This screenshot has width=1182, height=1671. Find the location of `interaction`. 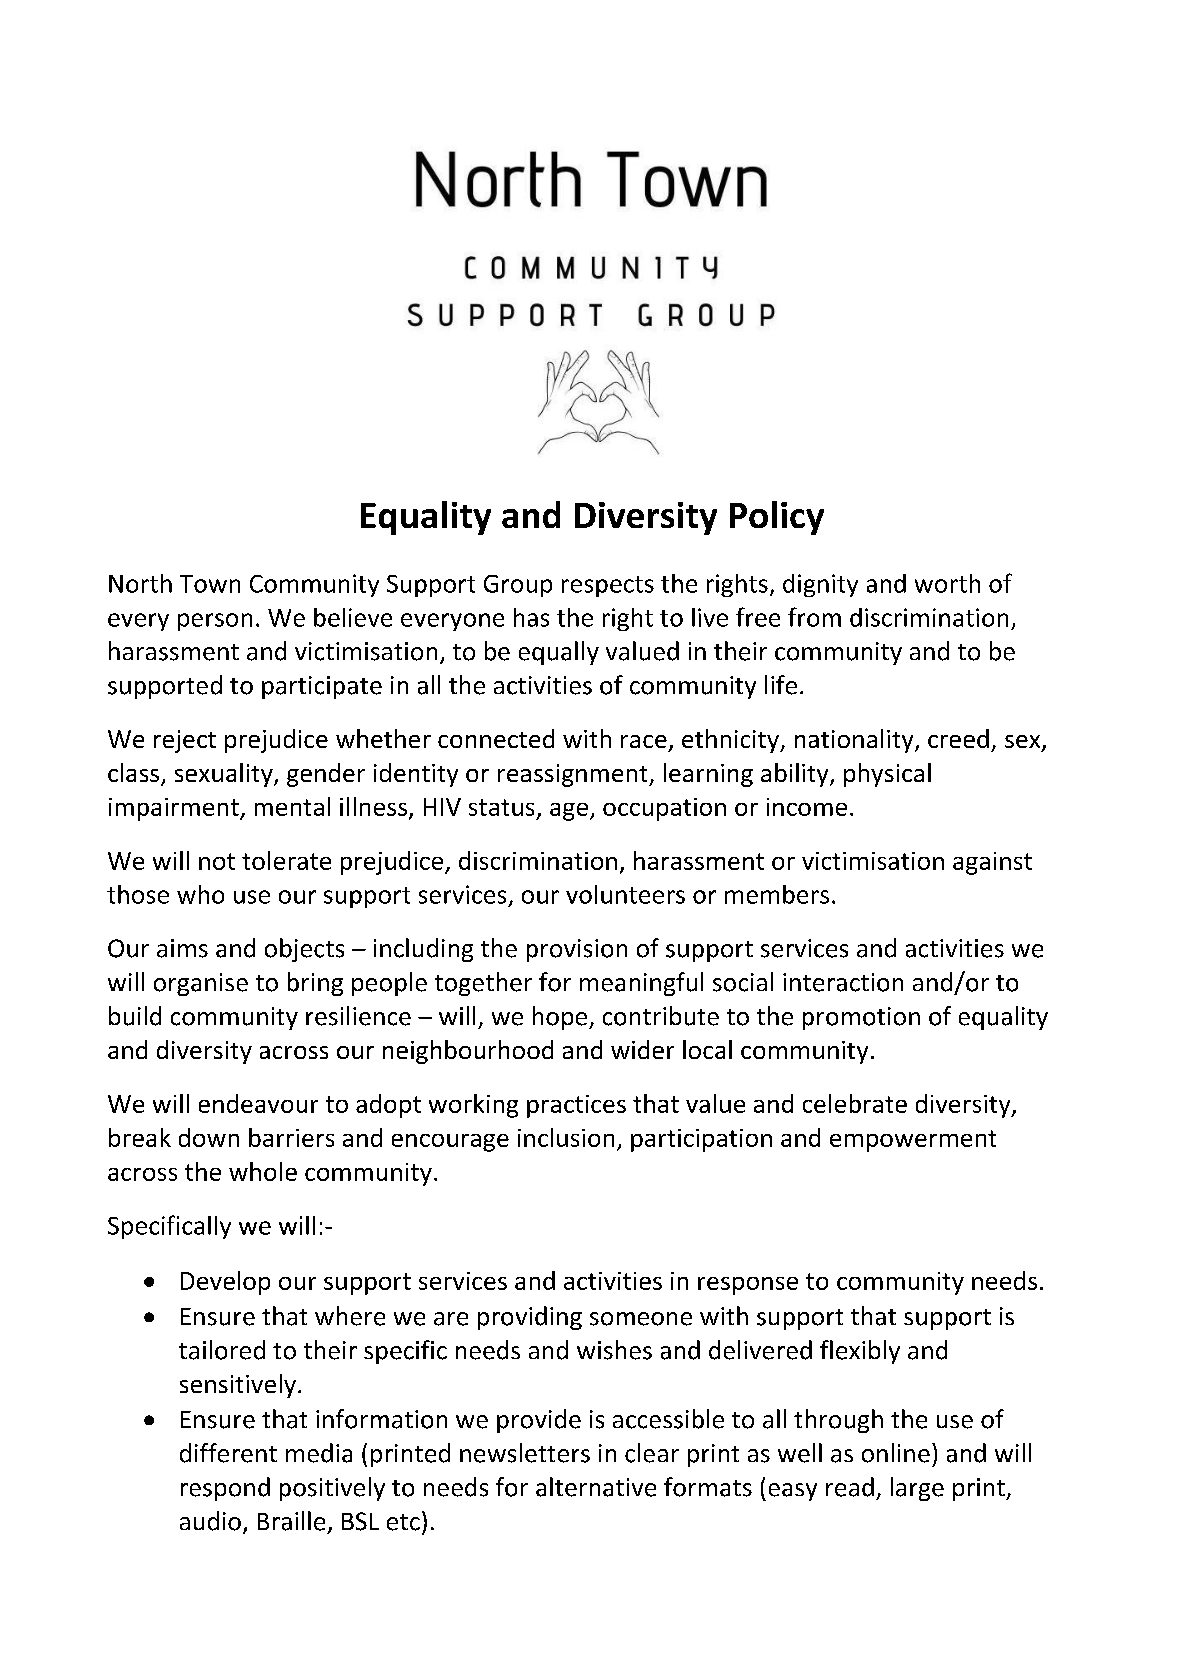

interaction is located at coordinates (843, 982).
